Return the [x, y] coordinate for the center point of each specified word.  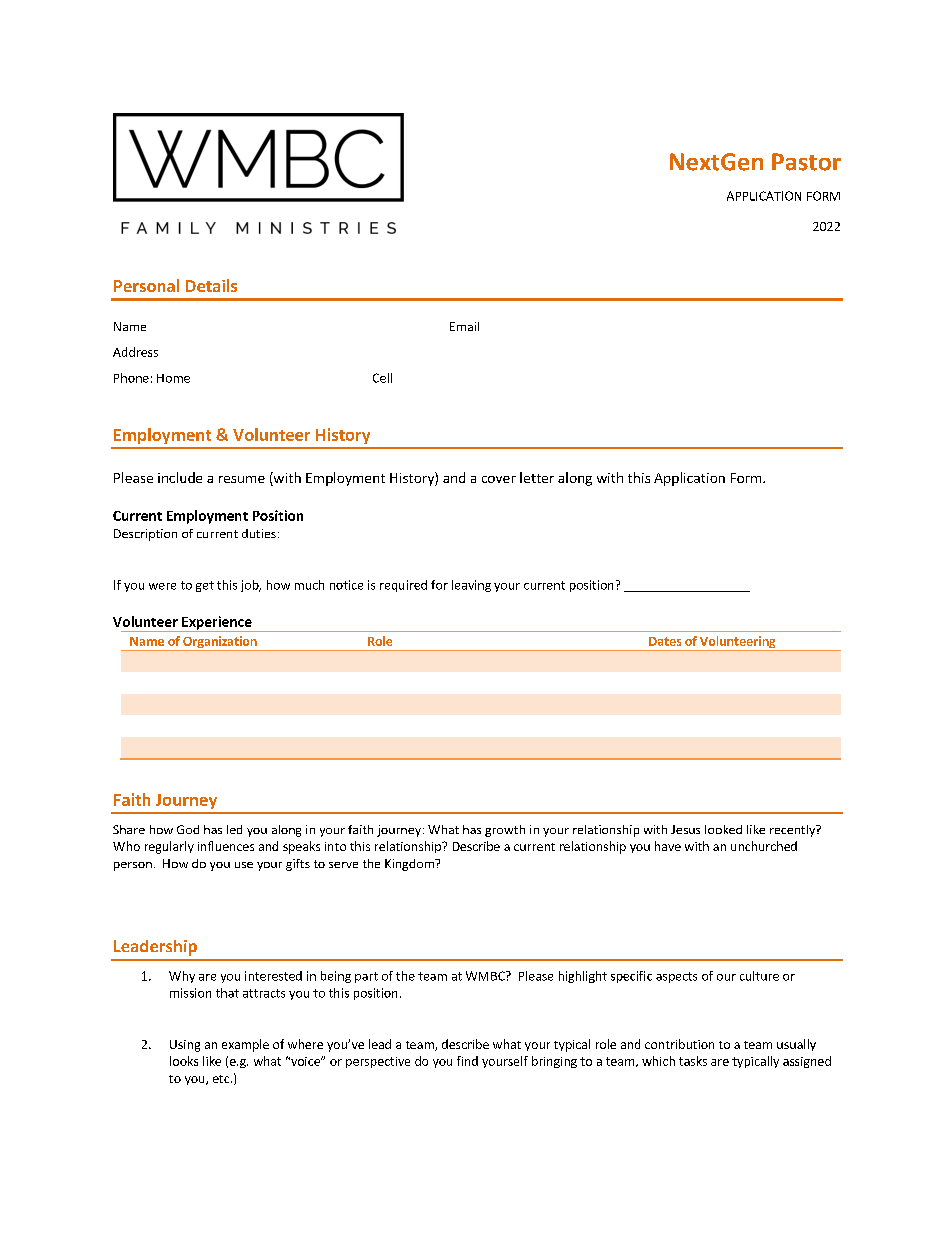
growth [505, 831]
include [180, 477]
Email [464, 326]
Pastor [806, 162]
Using [185, 1046]
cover [499, 479]
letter [537, 477]
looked [723, 829]
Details [211, 285]
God [188, 829]
